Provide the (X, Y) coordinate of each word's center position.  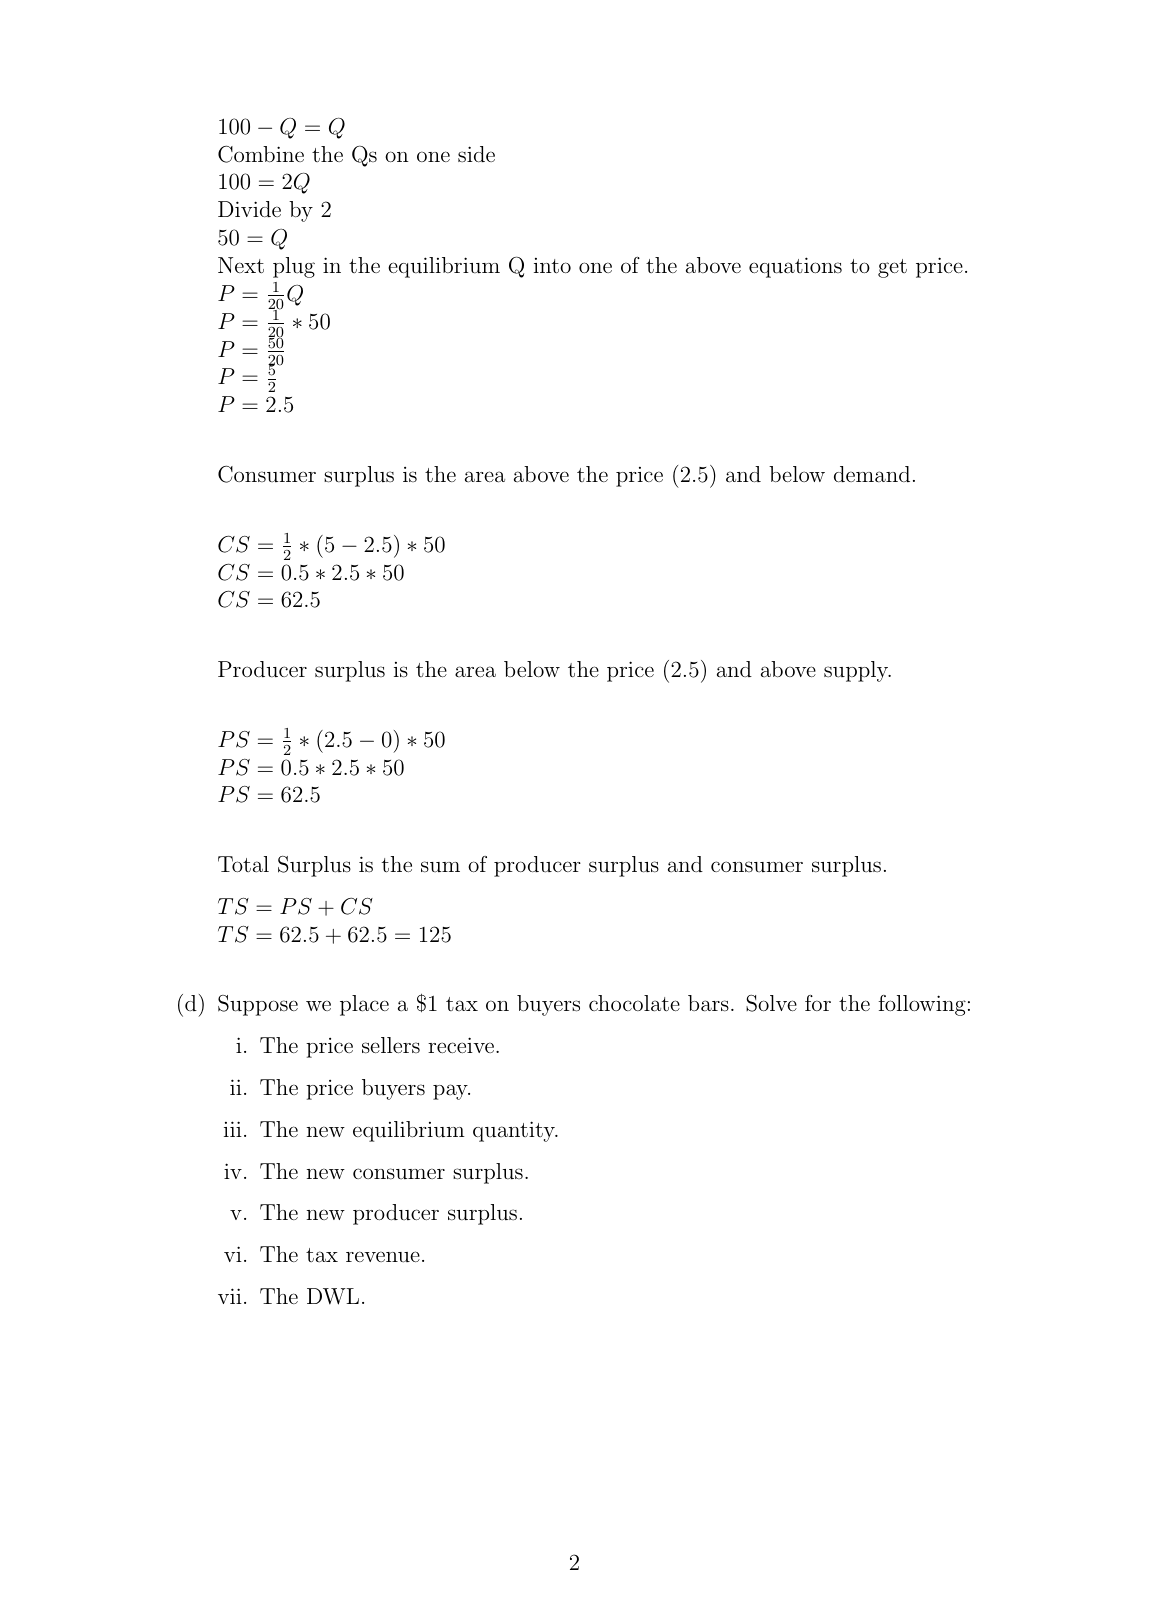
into (552, 265)
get (892, 268)
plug (294, 267)
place (364, 1005)
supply (857, 671)
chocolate (634, 1003)
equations (795, 267)
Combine (261, 154)
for (818, 1003)
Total (243, 864)
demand (872, 474)
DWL (333, 1296)
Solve (771, 1003)
